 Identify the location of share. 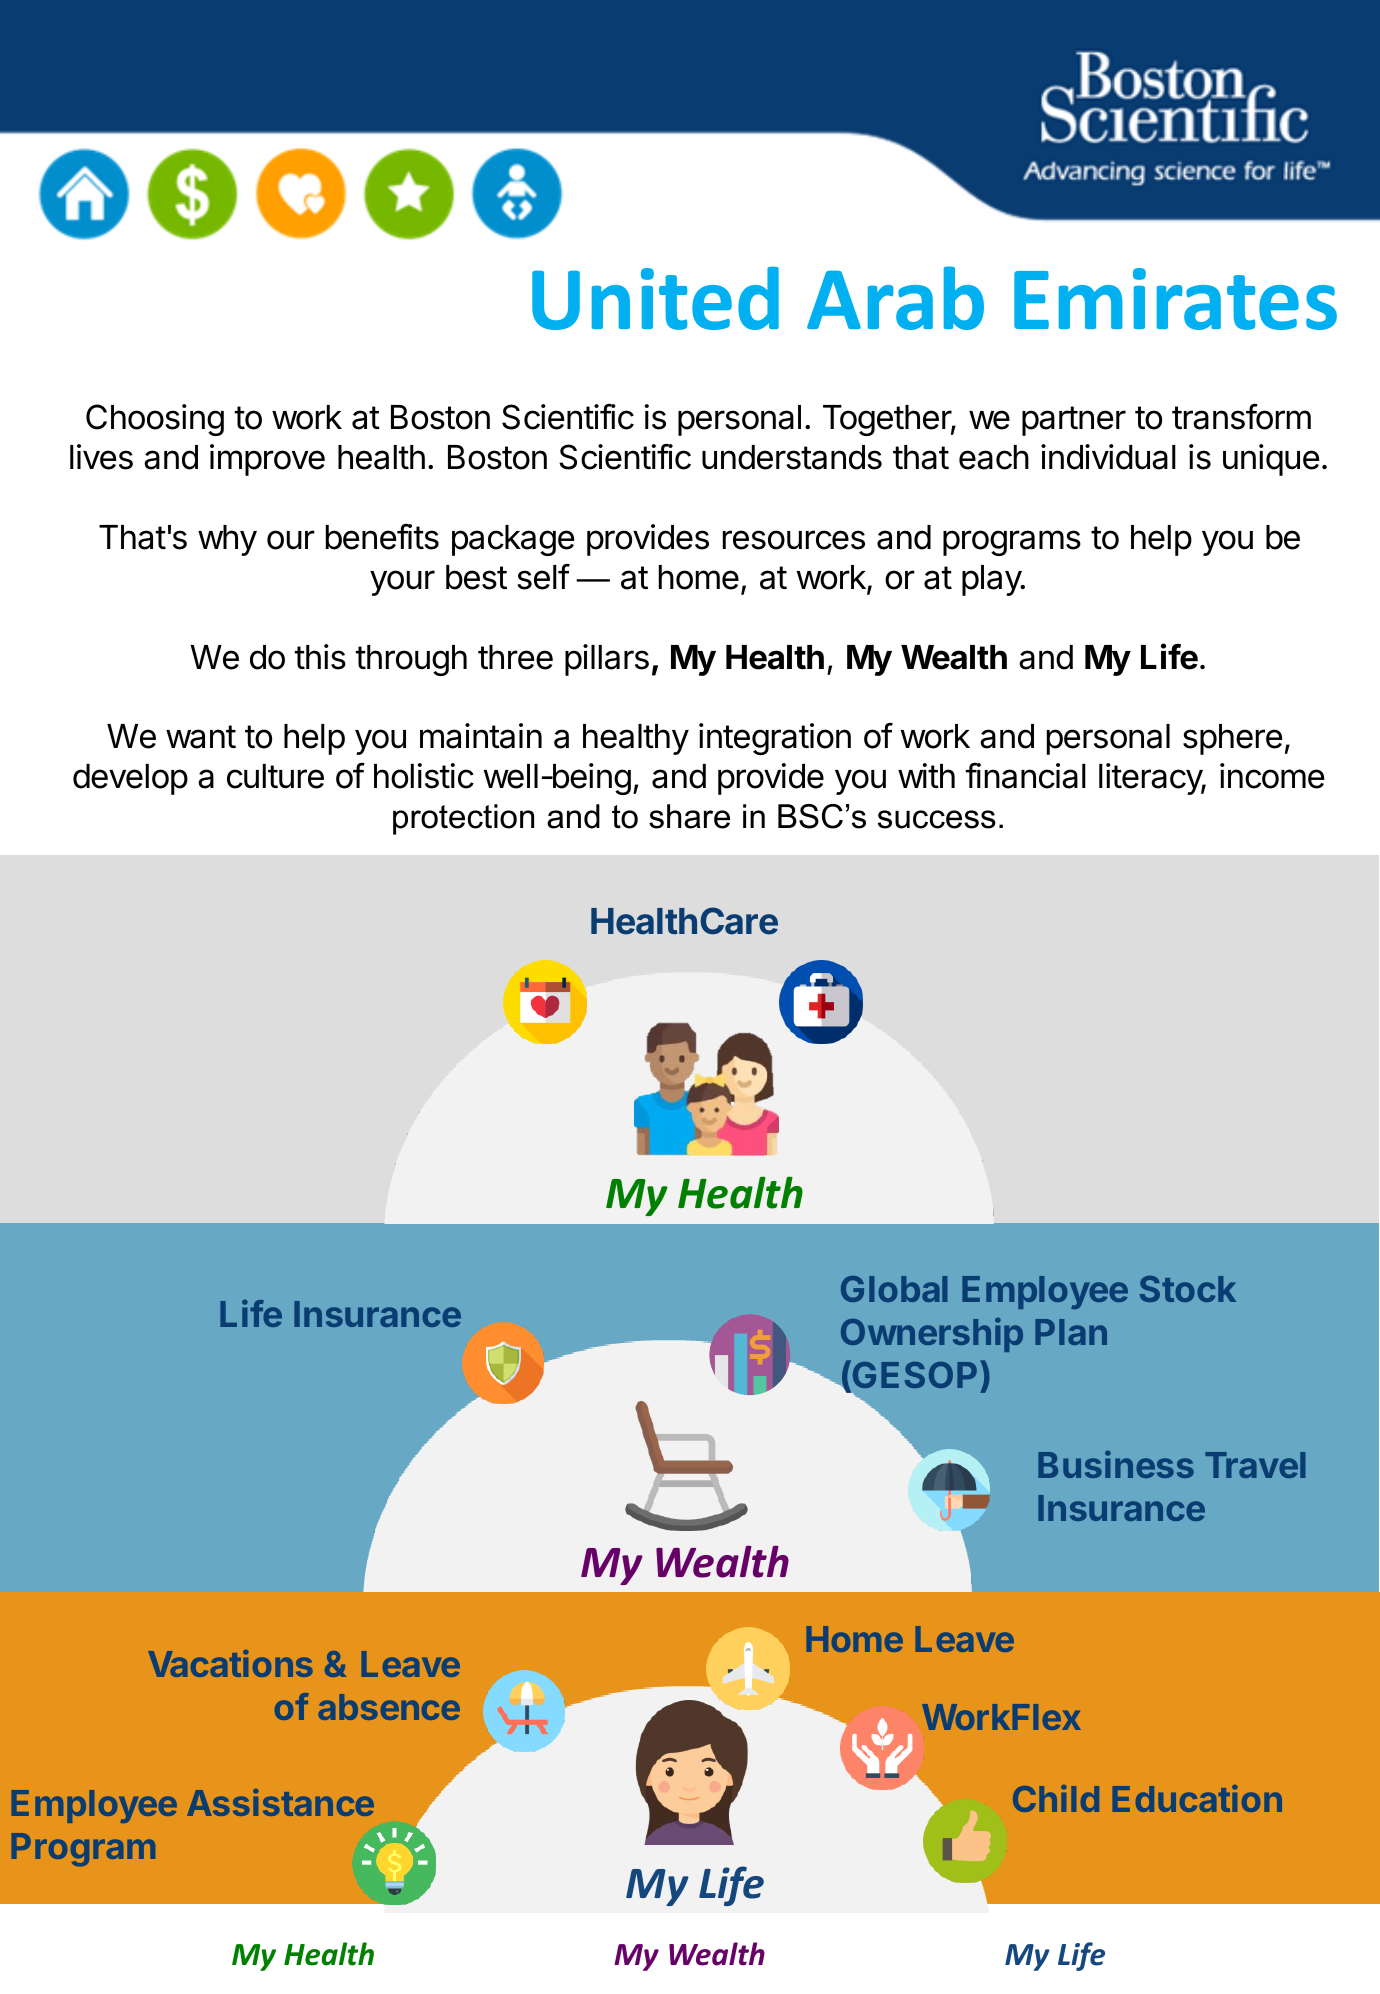
(689, 816).
